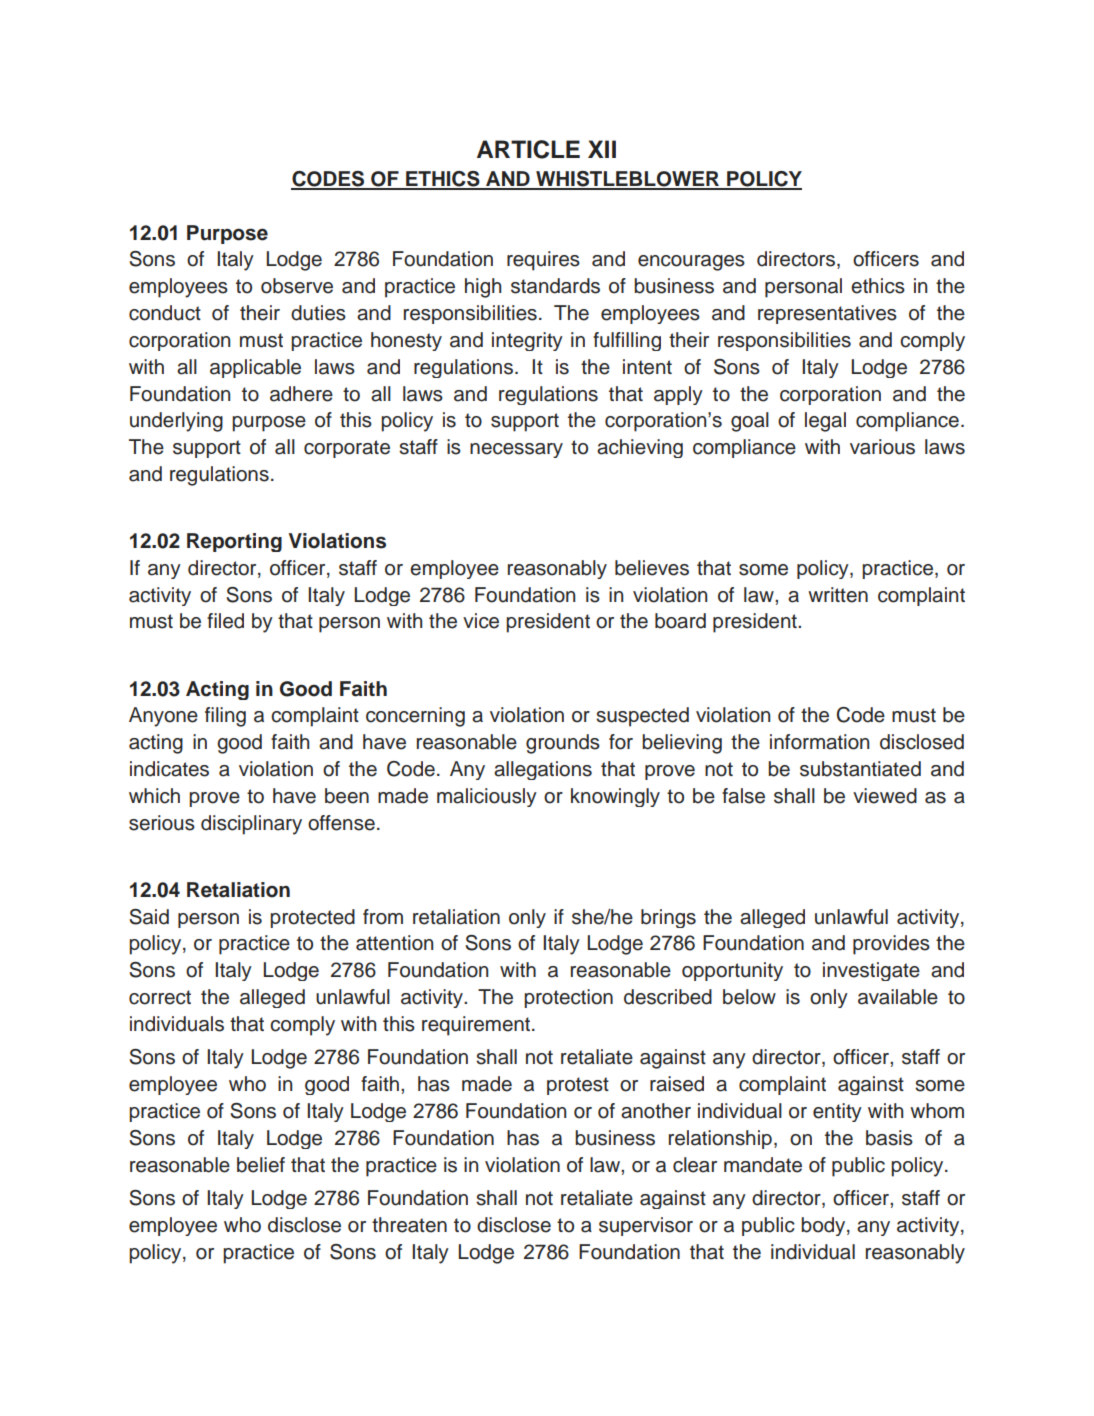 The width and height of the page is (1094, 1416). Describe the element at coordinates (819, 742) in the page. I see `information` at that location.
